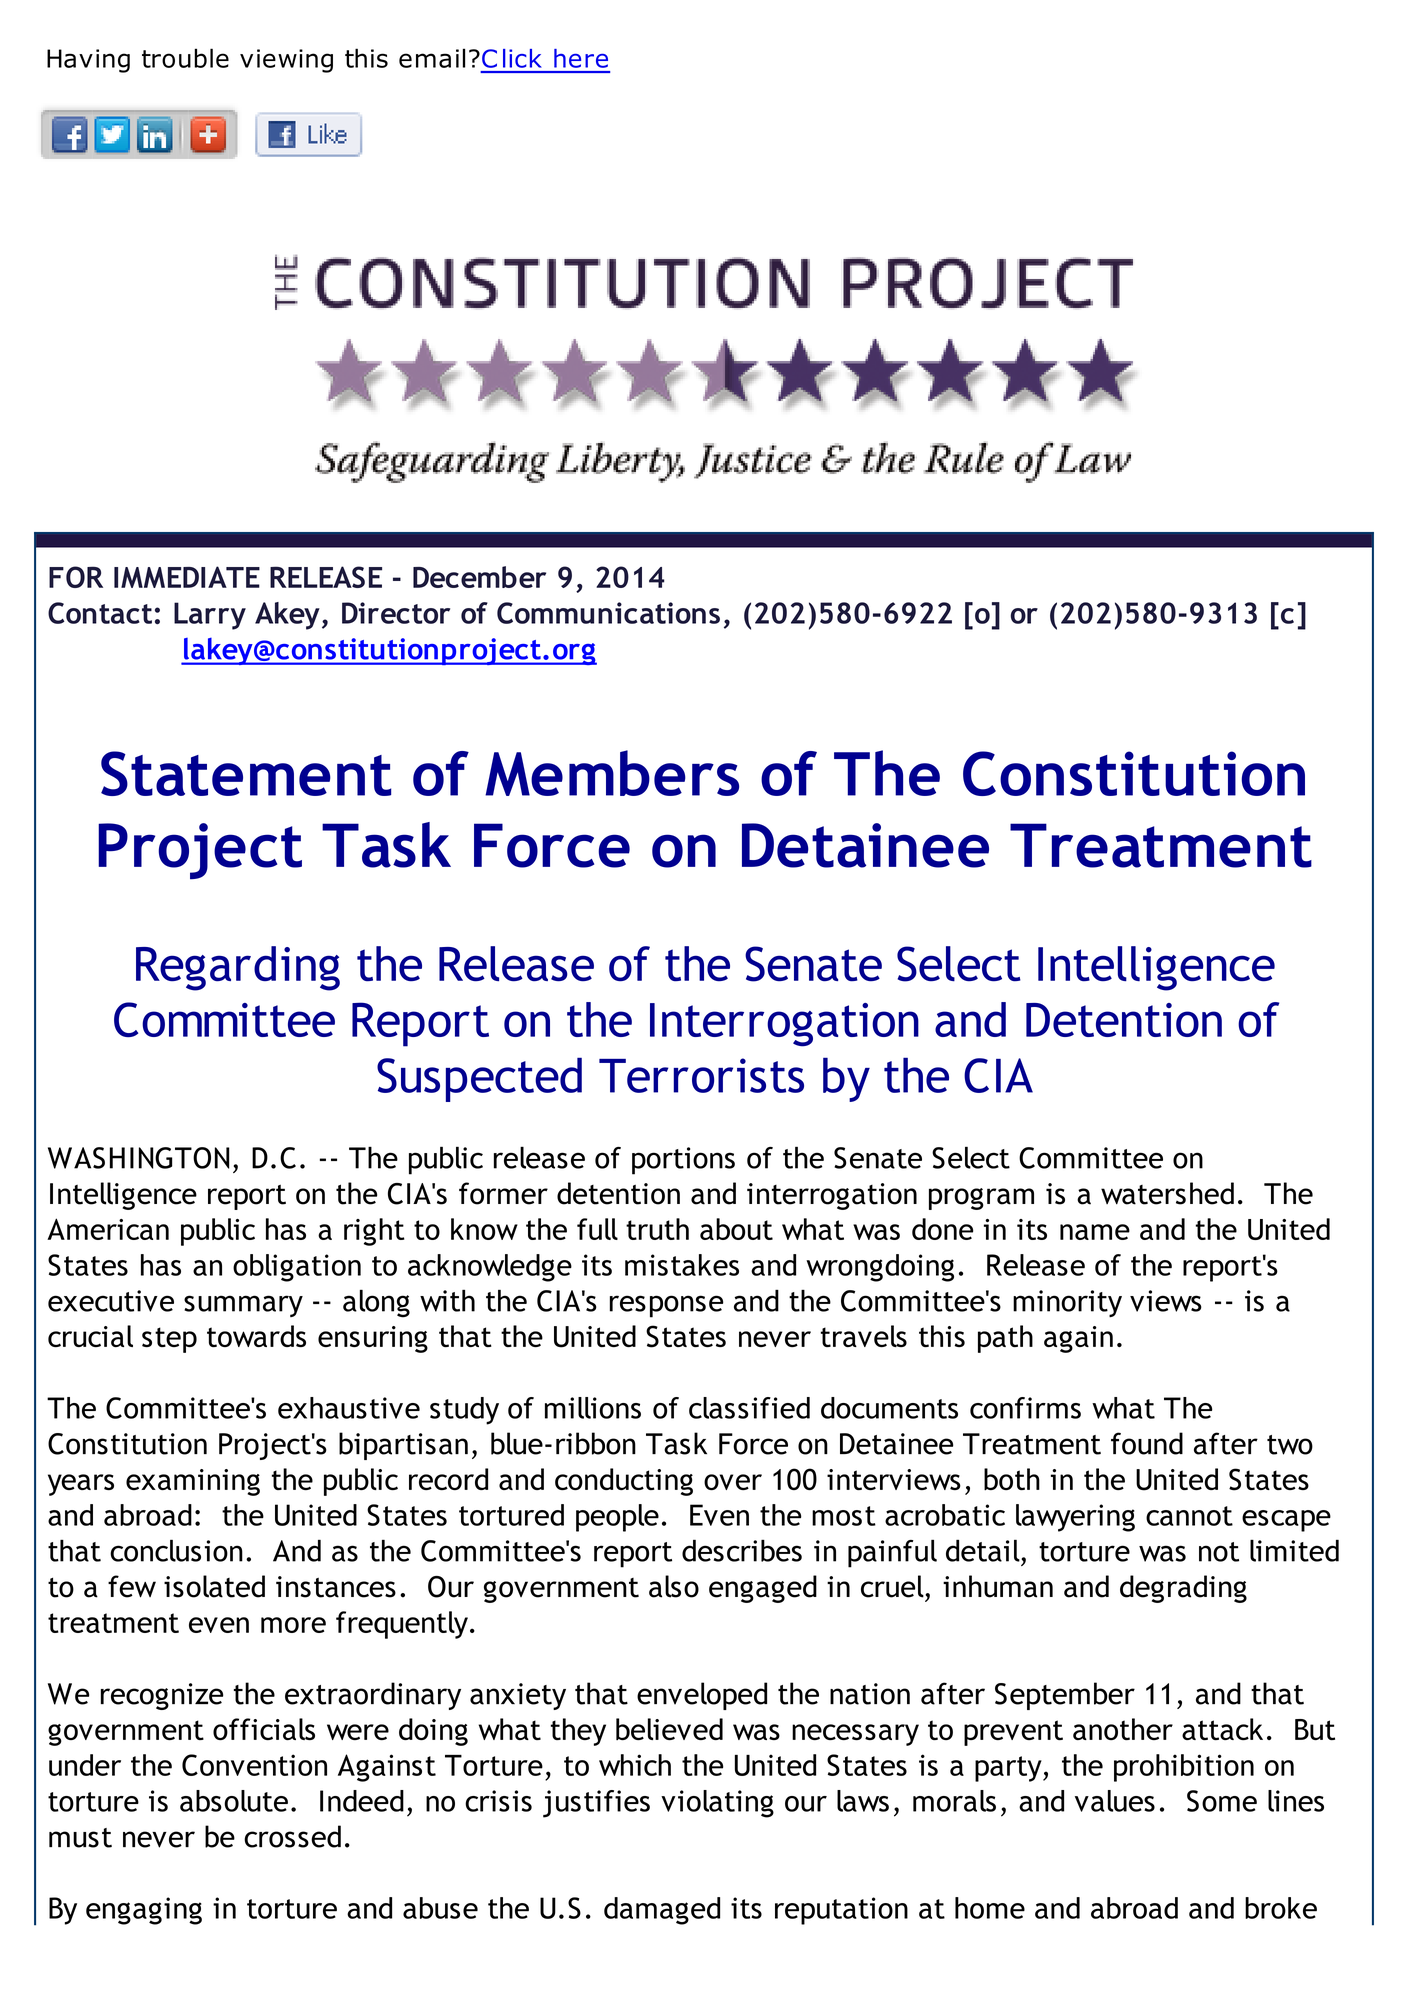 Image resolution: width=1408 pixels, height=1991 pixels. What do you see at coordinates (612, 773) in the image?
I see `Members` at bounding box center [612, 773].
